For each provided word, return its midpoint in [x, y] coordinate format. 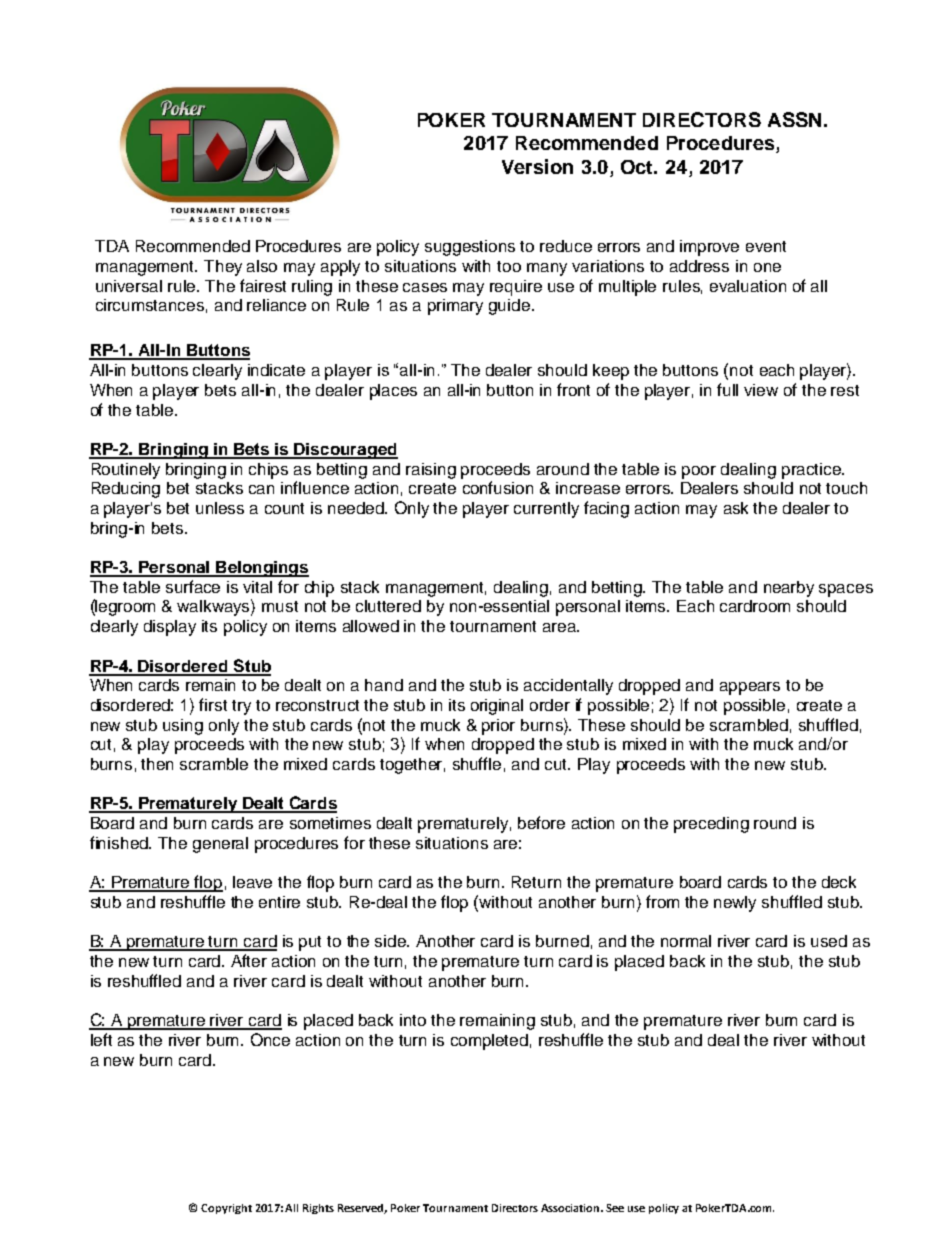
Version [537, 166]
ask [736, 508]
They [223, 268]
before [541, 822]
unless [220, 508]
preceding [711, 825]
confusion [498, 487]
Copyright [226, 1209]
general [220, 845]
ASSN [794, 119]
